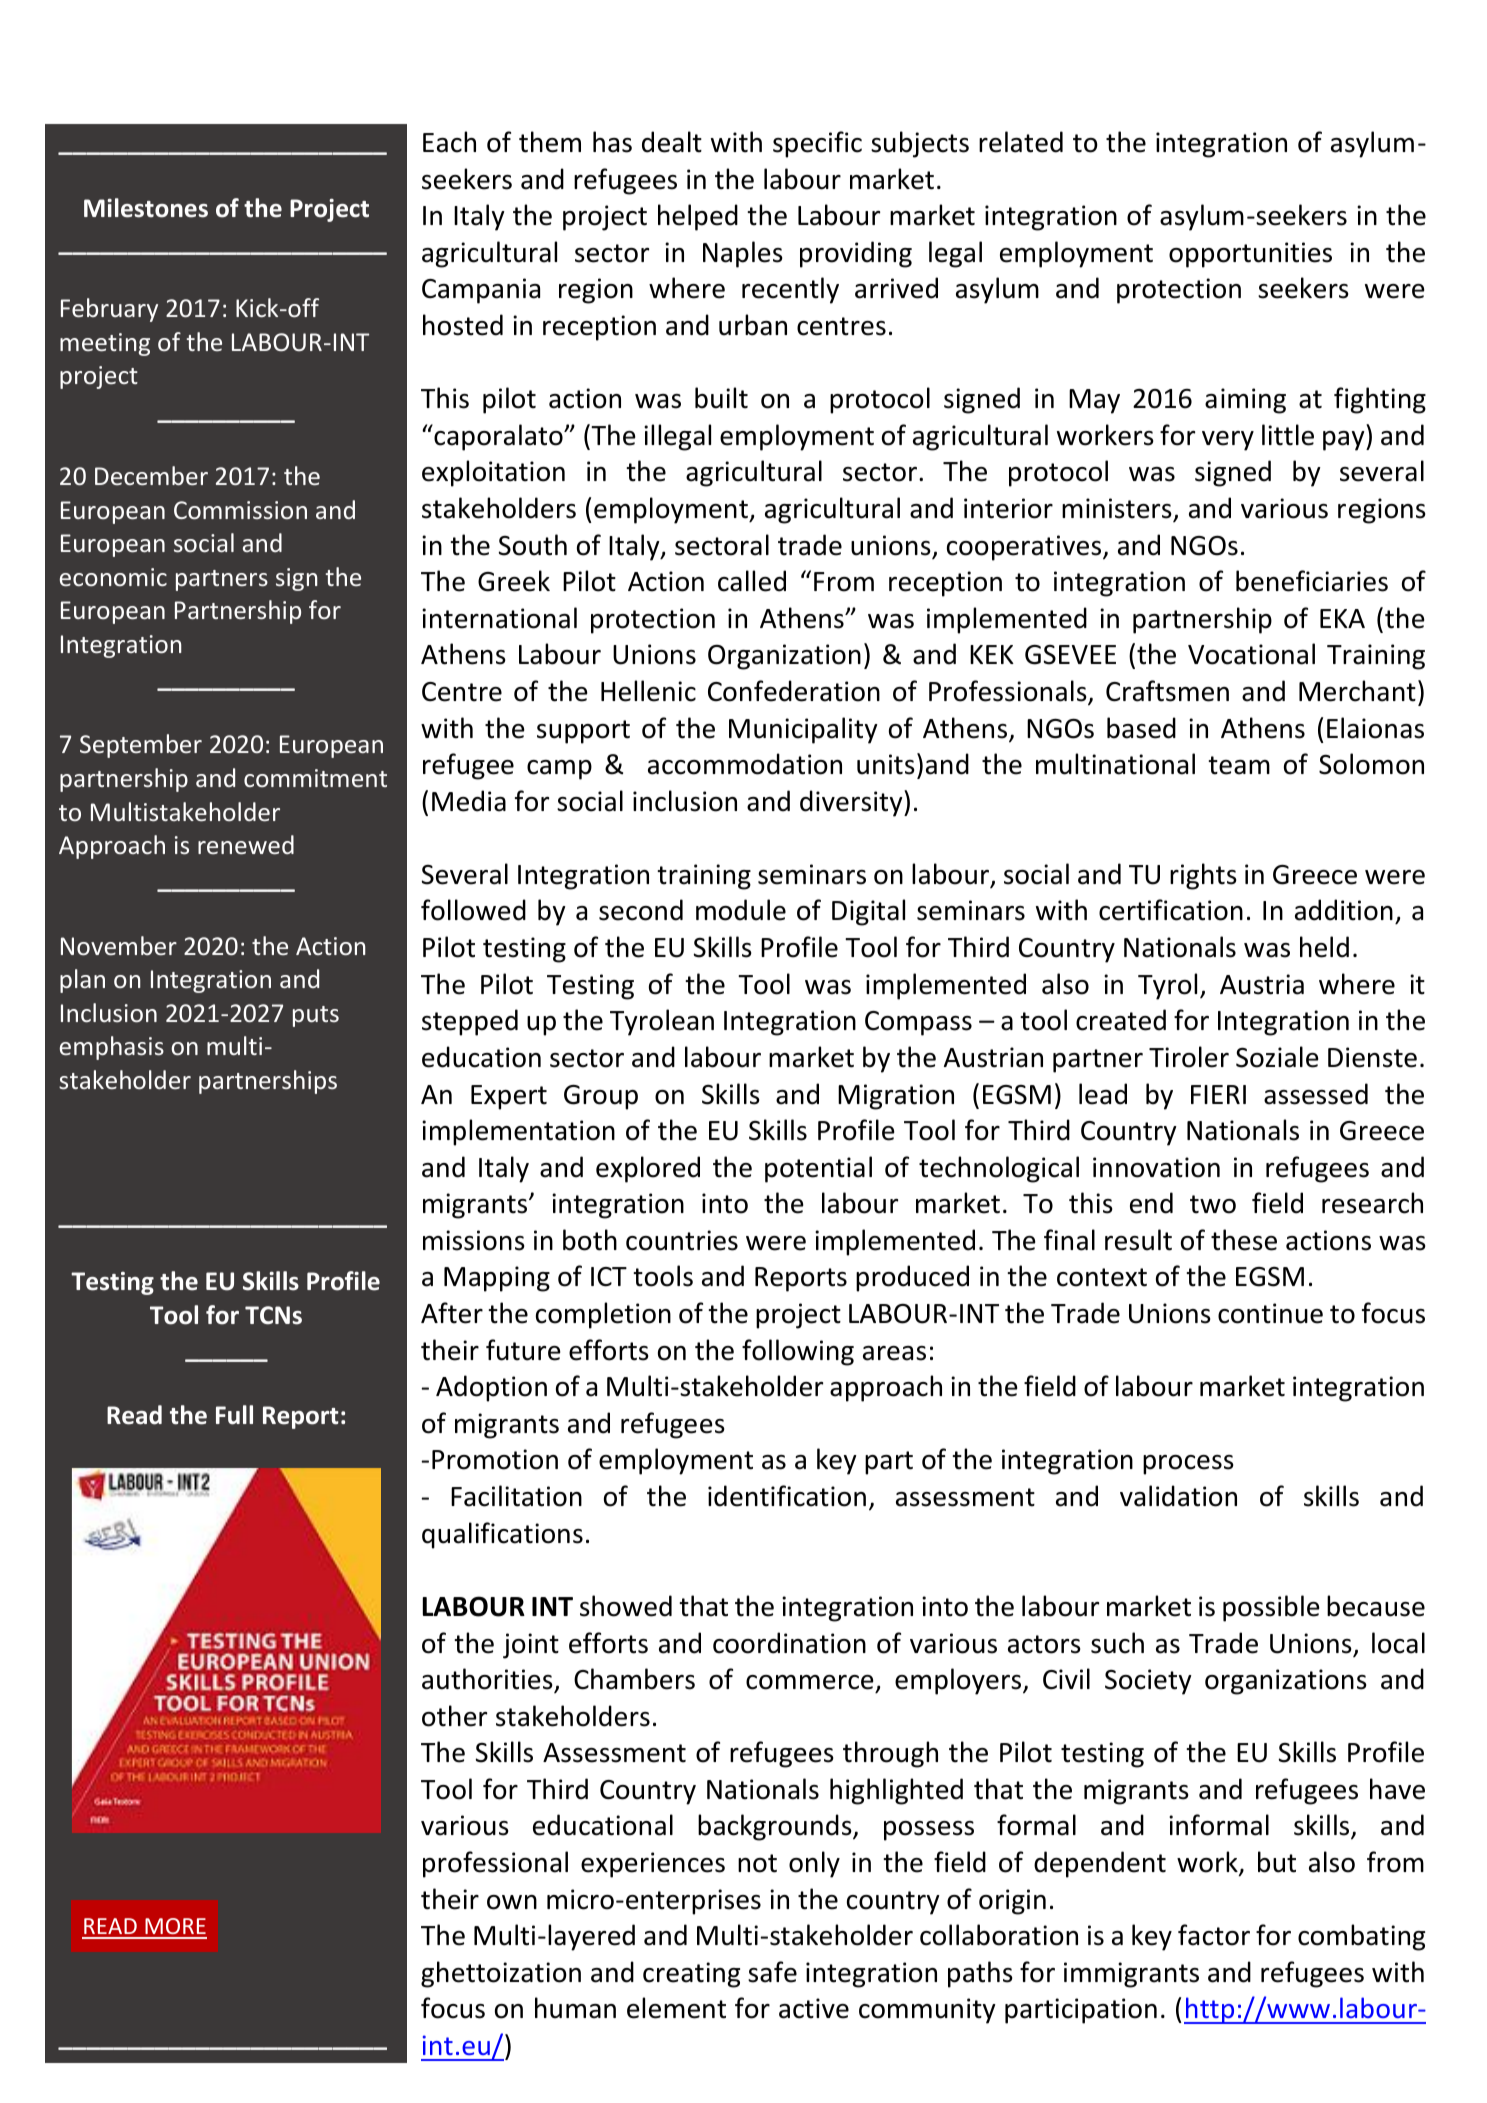 This screenshot has height=2103, width=1487. I want to click on Full, so click(234, 1415).
